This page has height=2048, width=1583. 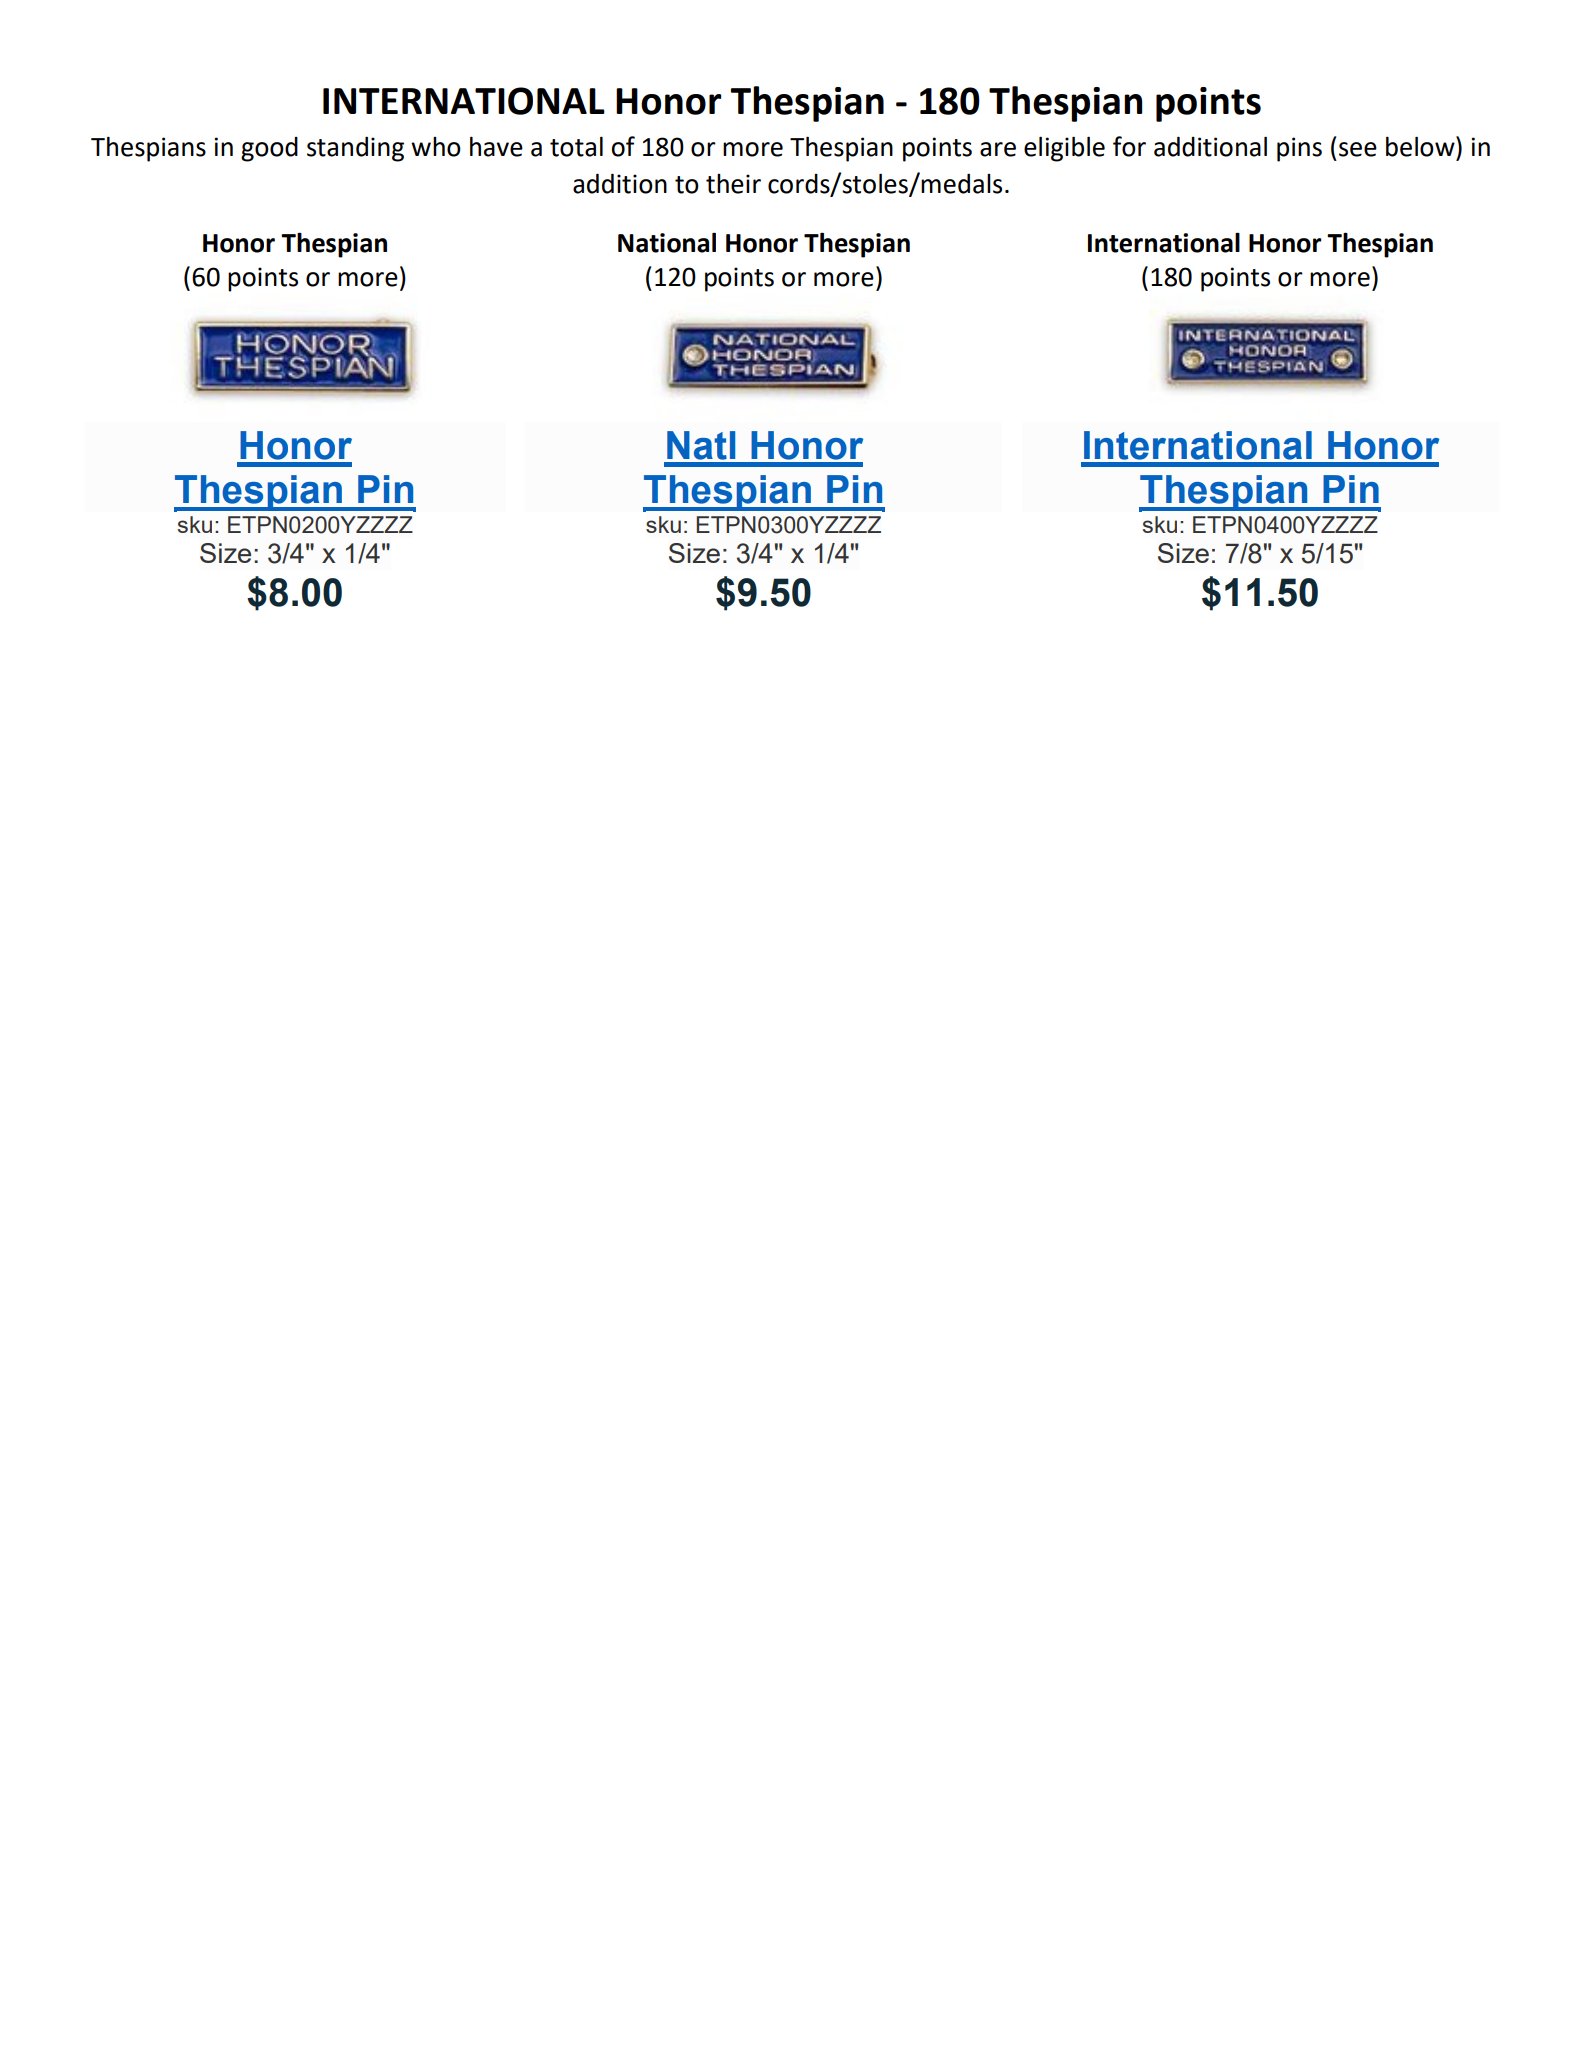 I want to click on below, so click(x=1421, y=146).
